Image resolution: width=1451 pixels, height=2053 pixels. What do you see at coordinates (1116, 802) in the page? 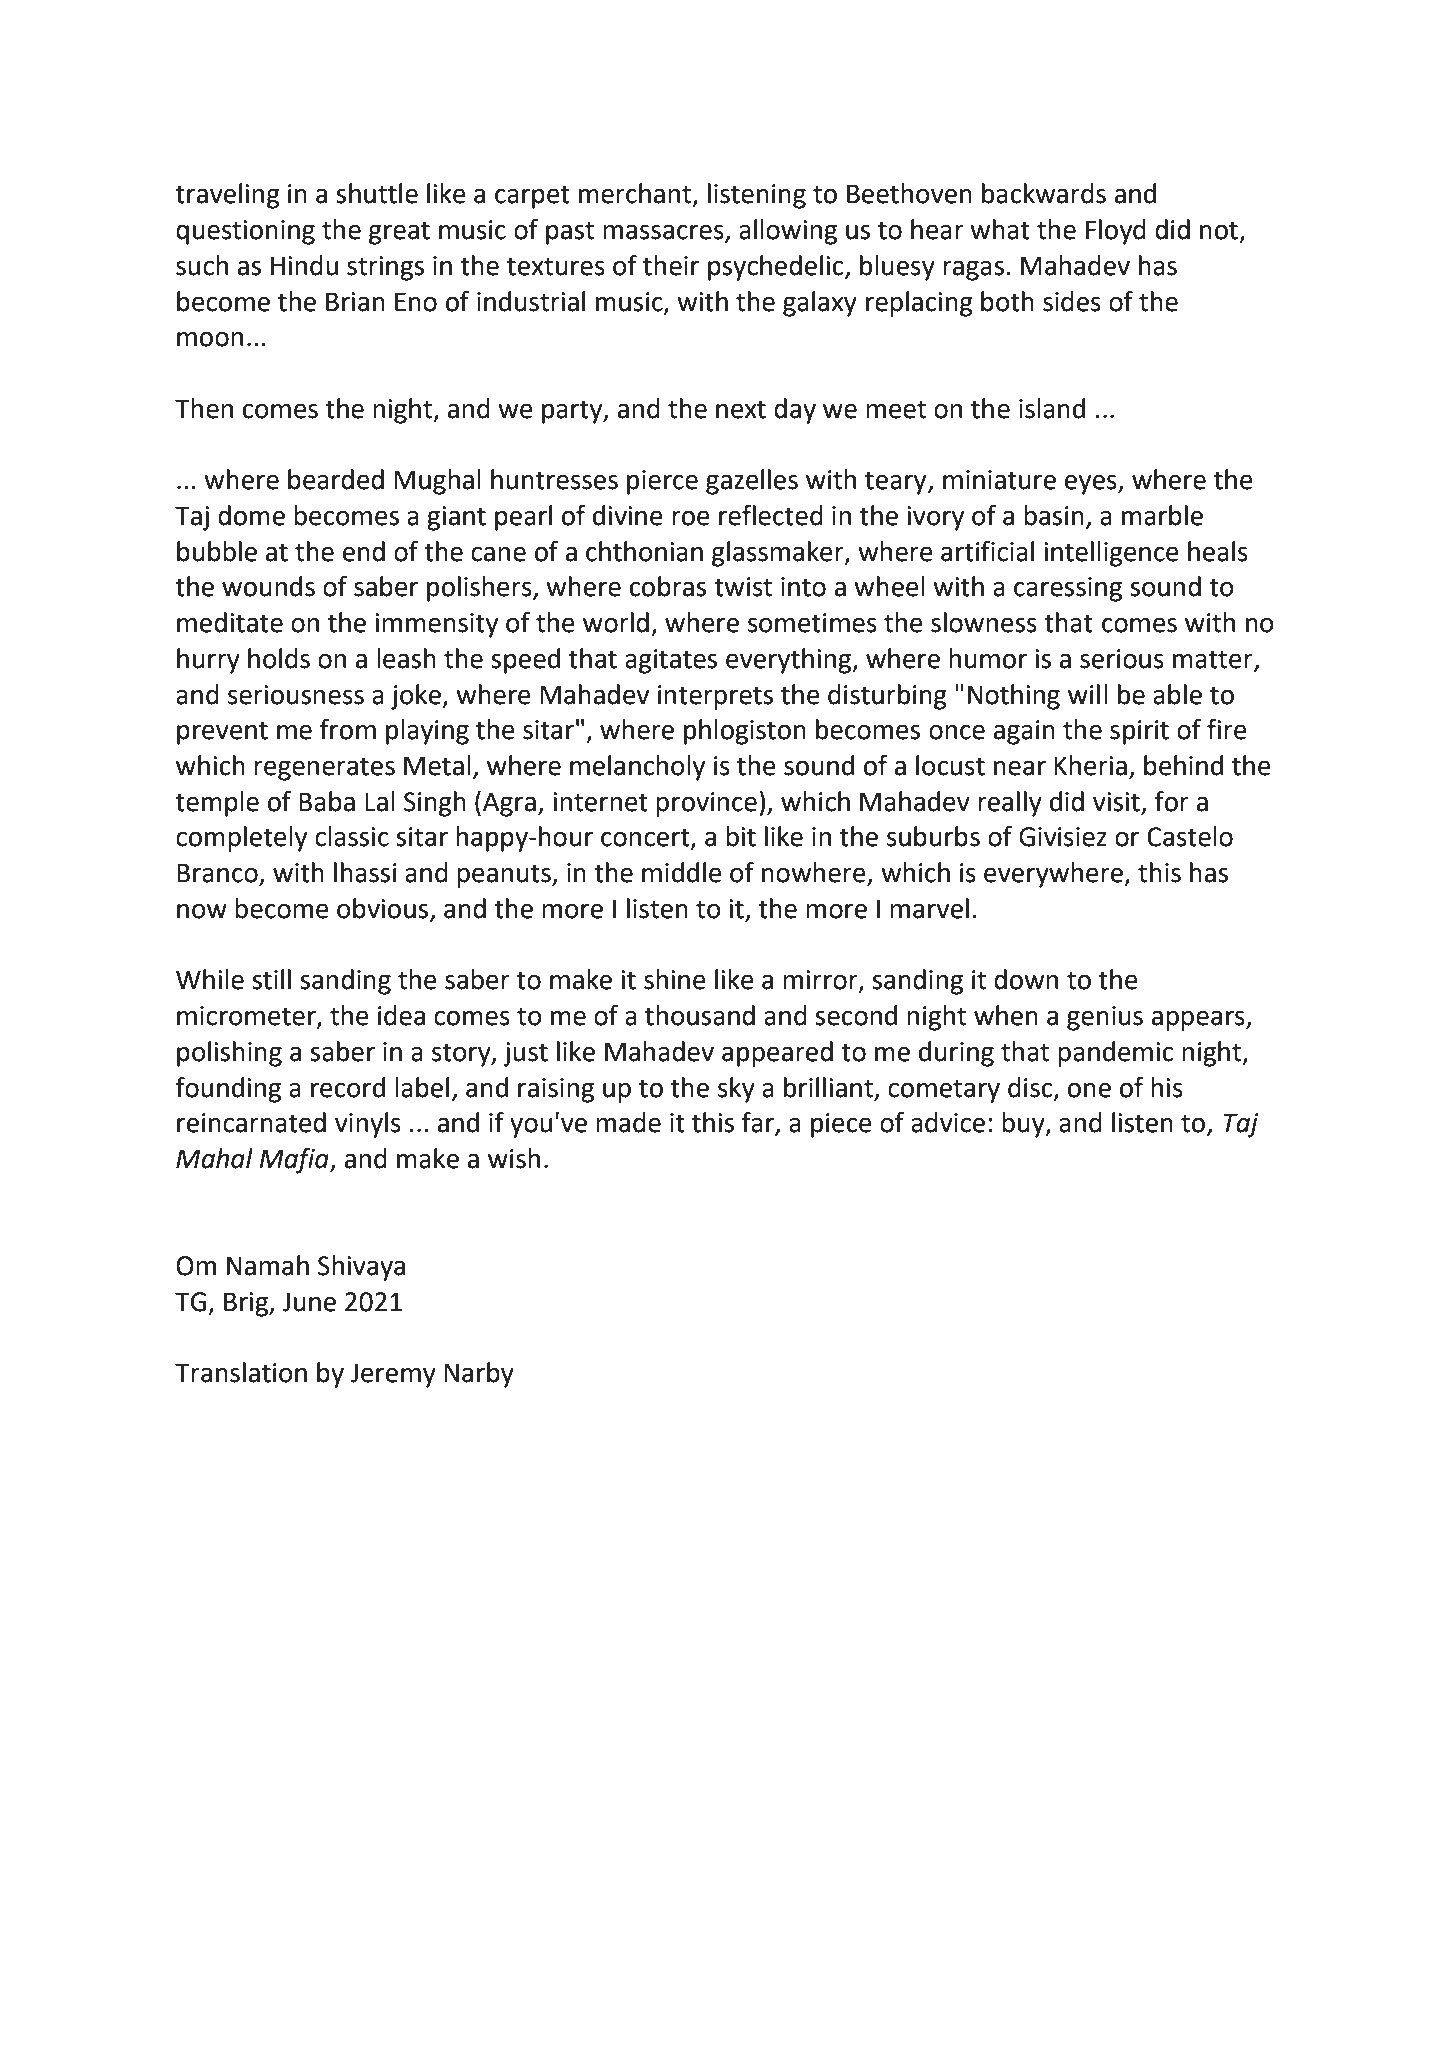
I see `visit` at bounding box center [1116, 802].
